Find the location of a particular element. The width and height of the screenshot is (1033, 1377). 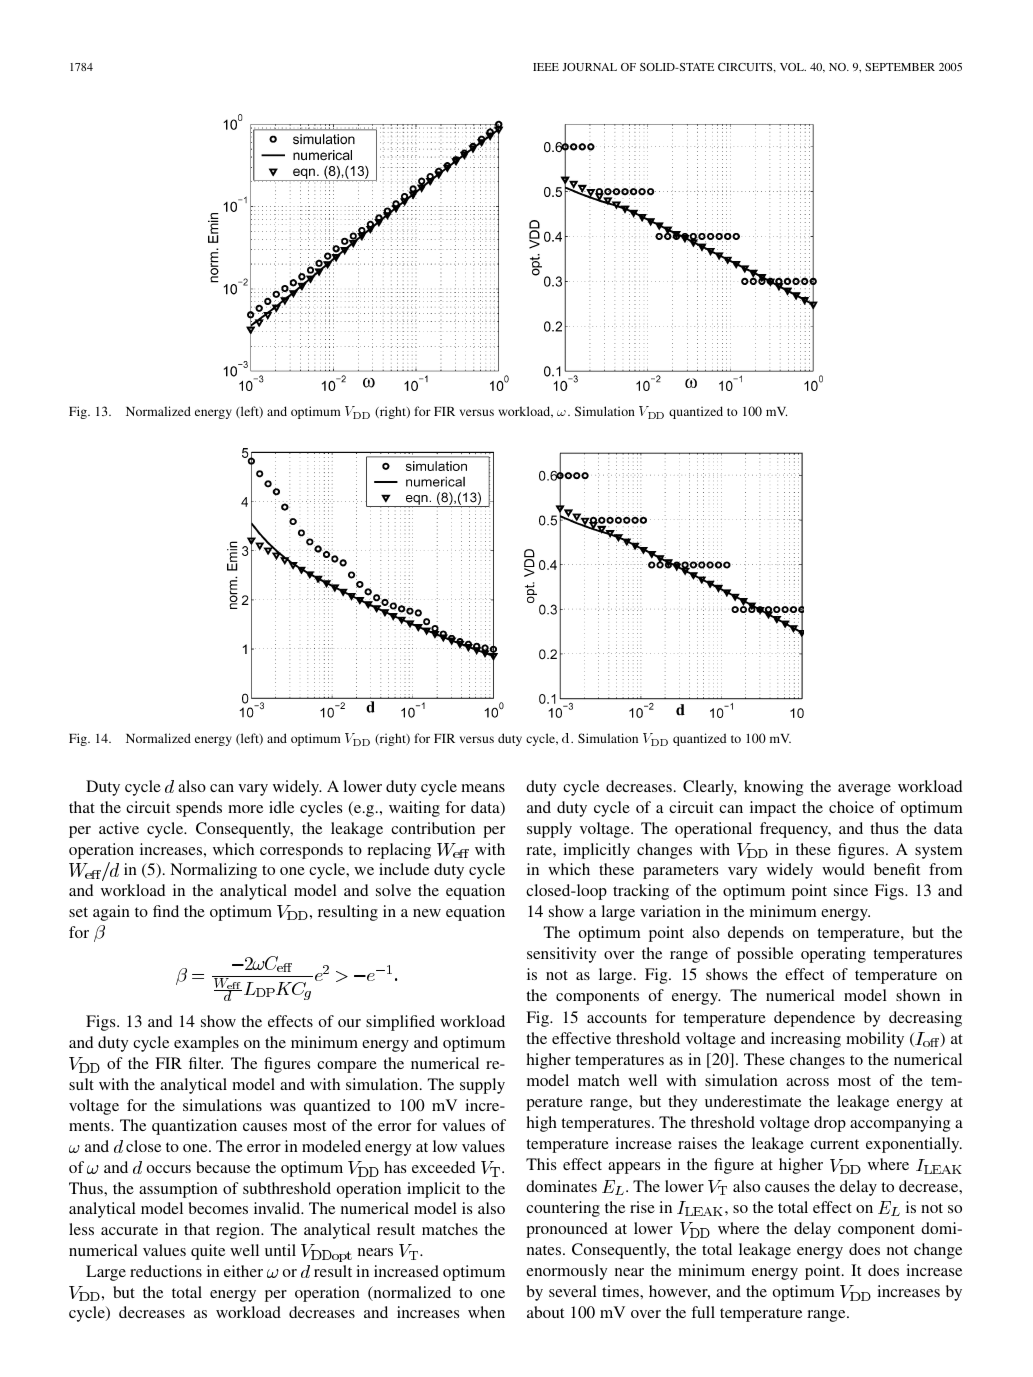

reductions is located at coordinates (166, 1271).
